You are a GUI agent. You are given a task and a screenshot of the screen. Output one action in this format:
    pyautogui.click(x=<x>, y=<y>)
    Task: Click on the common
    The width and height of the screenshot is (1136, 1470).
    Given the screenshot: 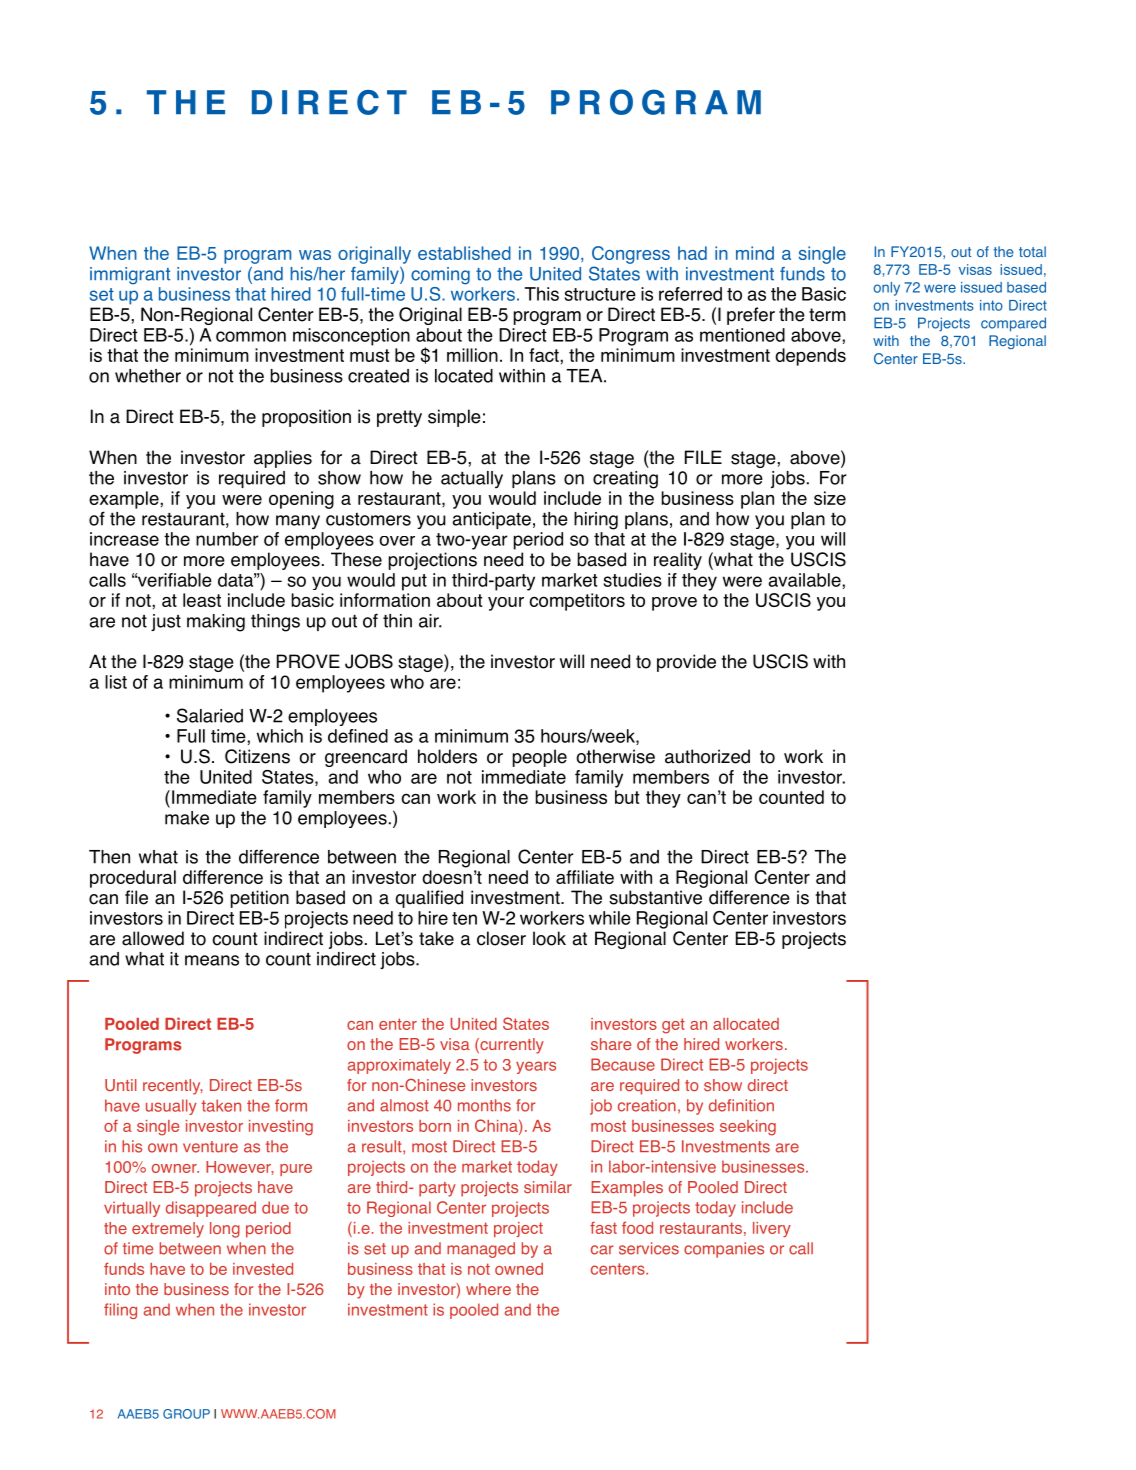 What is the action you would take?
    pyautogui.click(x=251, y=336)
